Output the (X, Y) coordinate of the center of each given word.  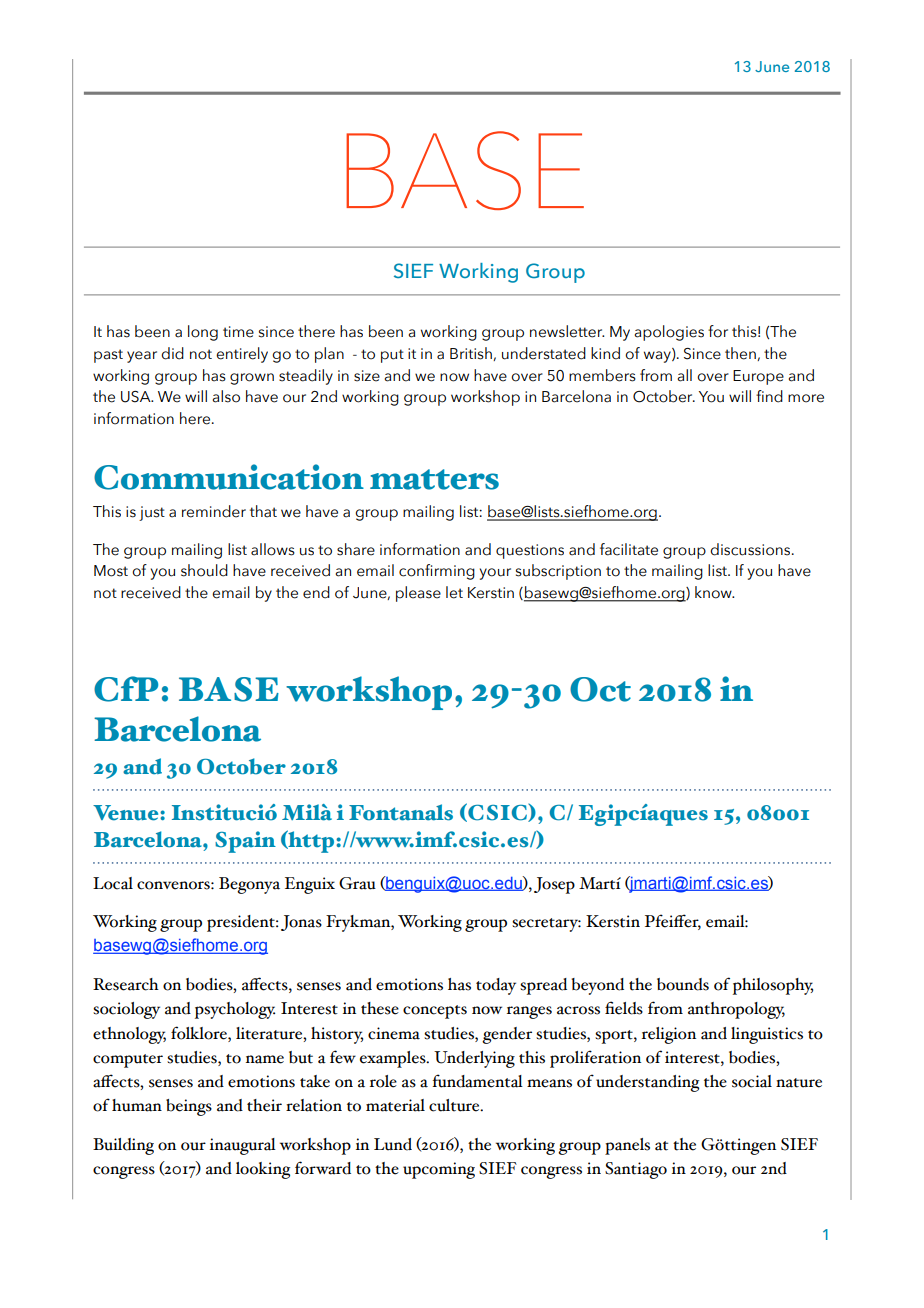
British (472, 354)
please (418, 594)
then (741, 354)
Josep (554, 885)
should (204, 570)
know (714, 592)
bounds (683, 984)
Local (113, 883)
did (172, 353)
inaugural (243, 1146)
